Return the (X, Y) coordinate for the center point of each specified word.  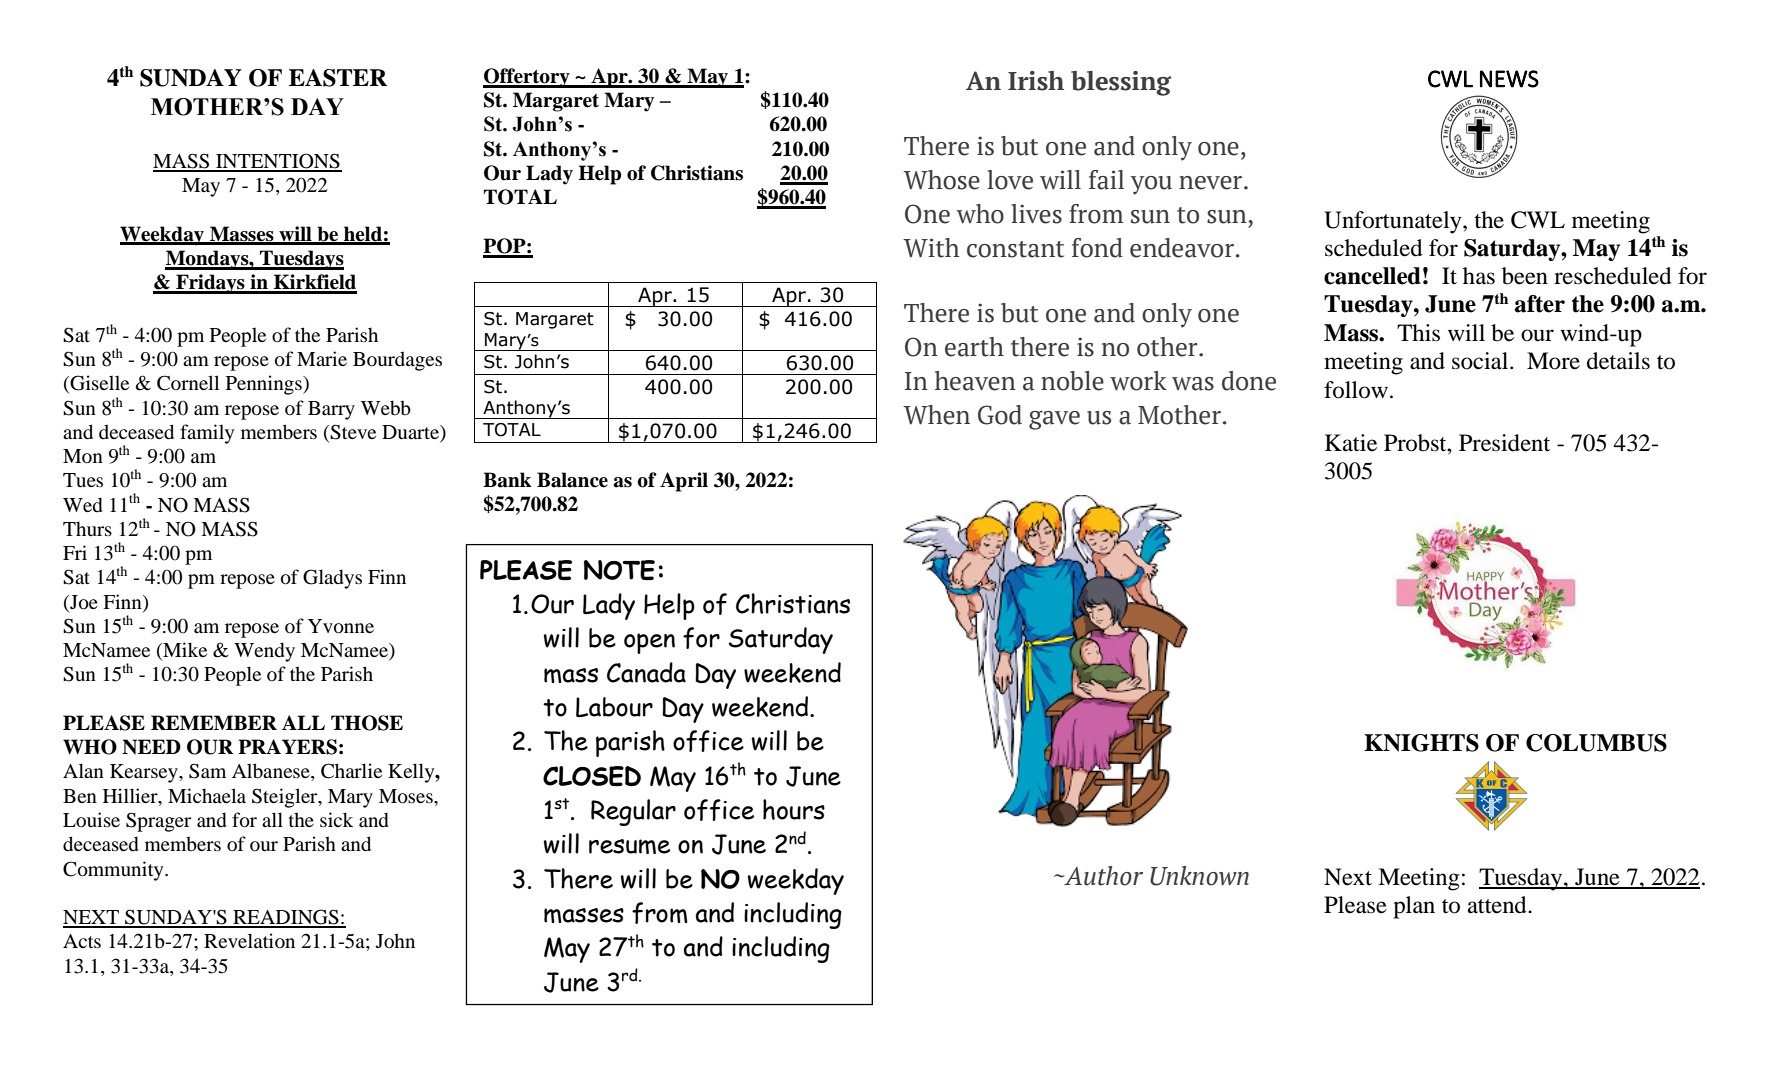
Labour (614, 707)
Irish (1036, 81)
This (1418, 333)
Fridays (210, 284)
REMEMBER (214, 722)
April (684, 482)
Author (1102, 876)
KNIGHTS (1421, 743)
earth (974, 347)
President (1504, 443)
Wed (83, 505)
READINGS (286, 918)
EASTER (338, 78)
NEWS (1509, 79)
